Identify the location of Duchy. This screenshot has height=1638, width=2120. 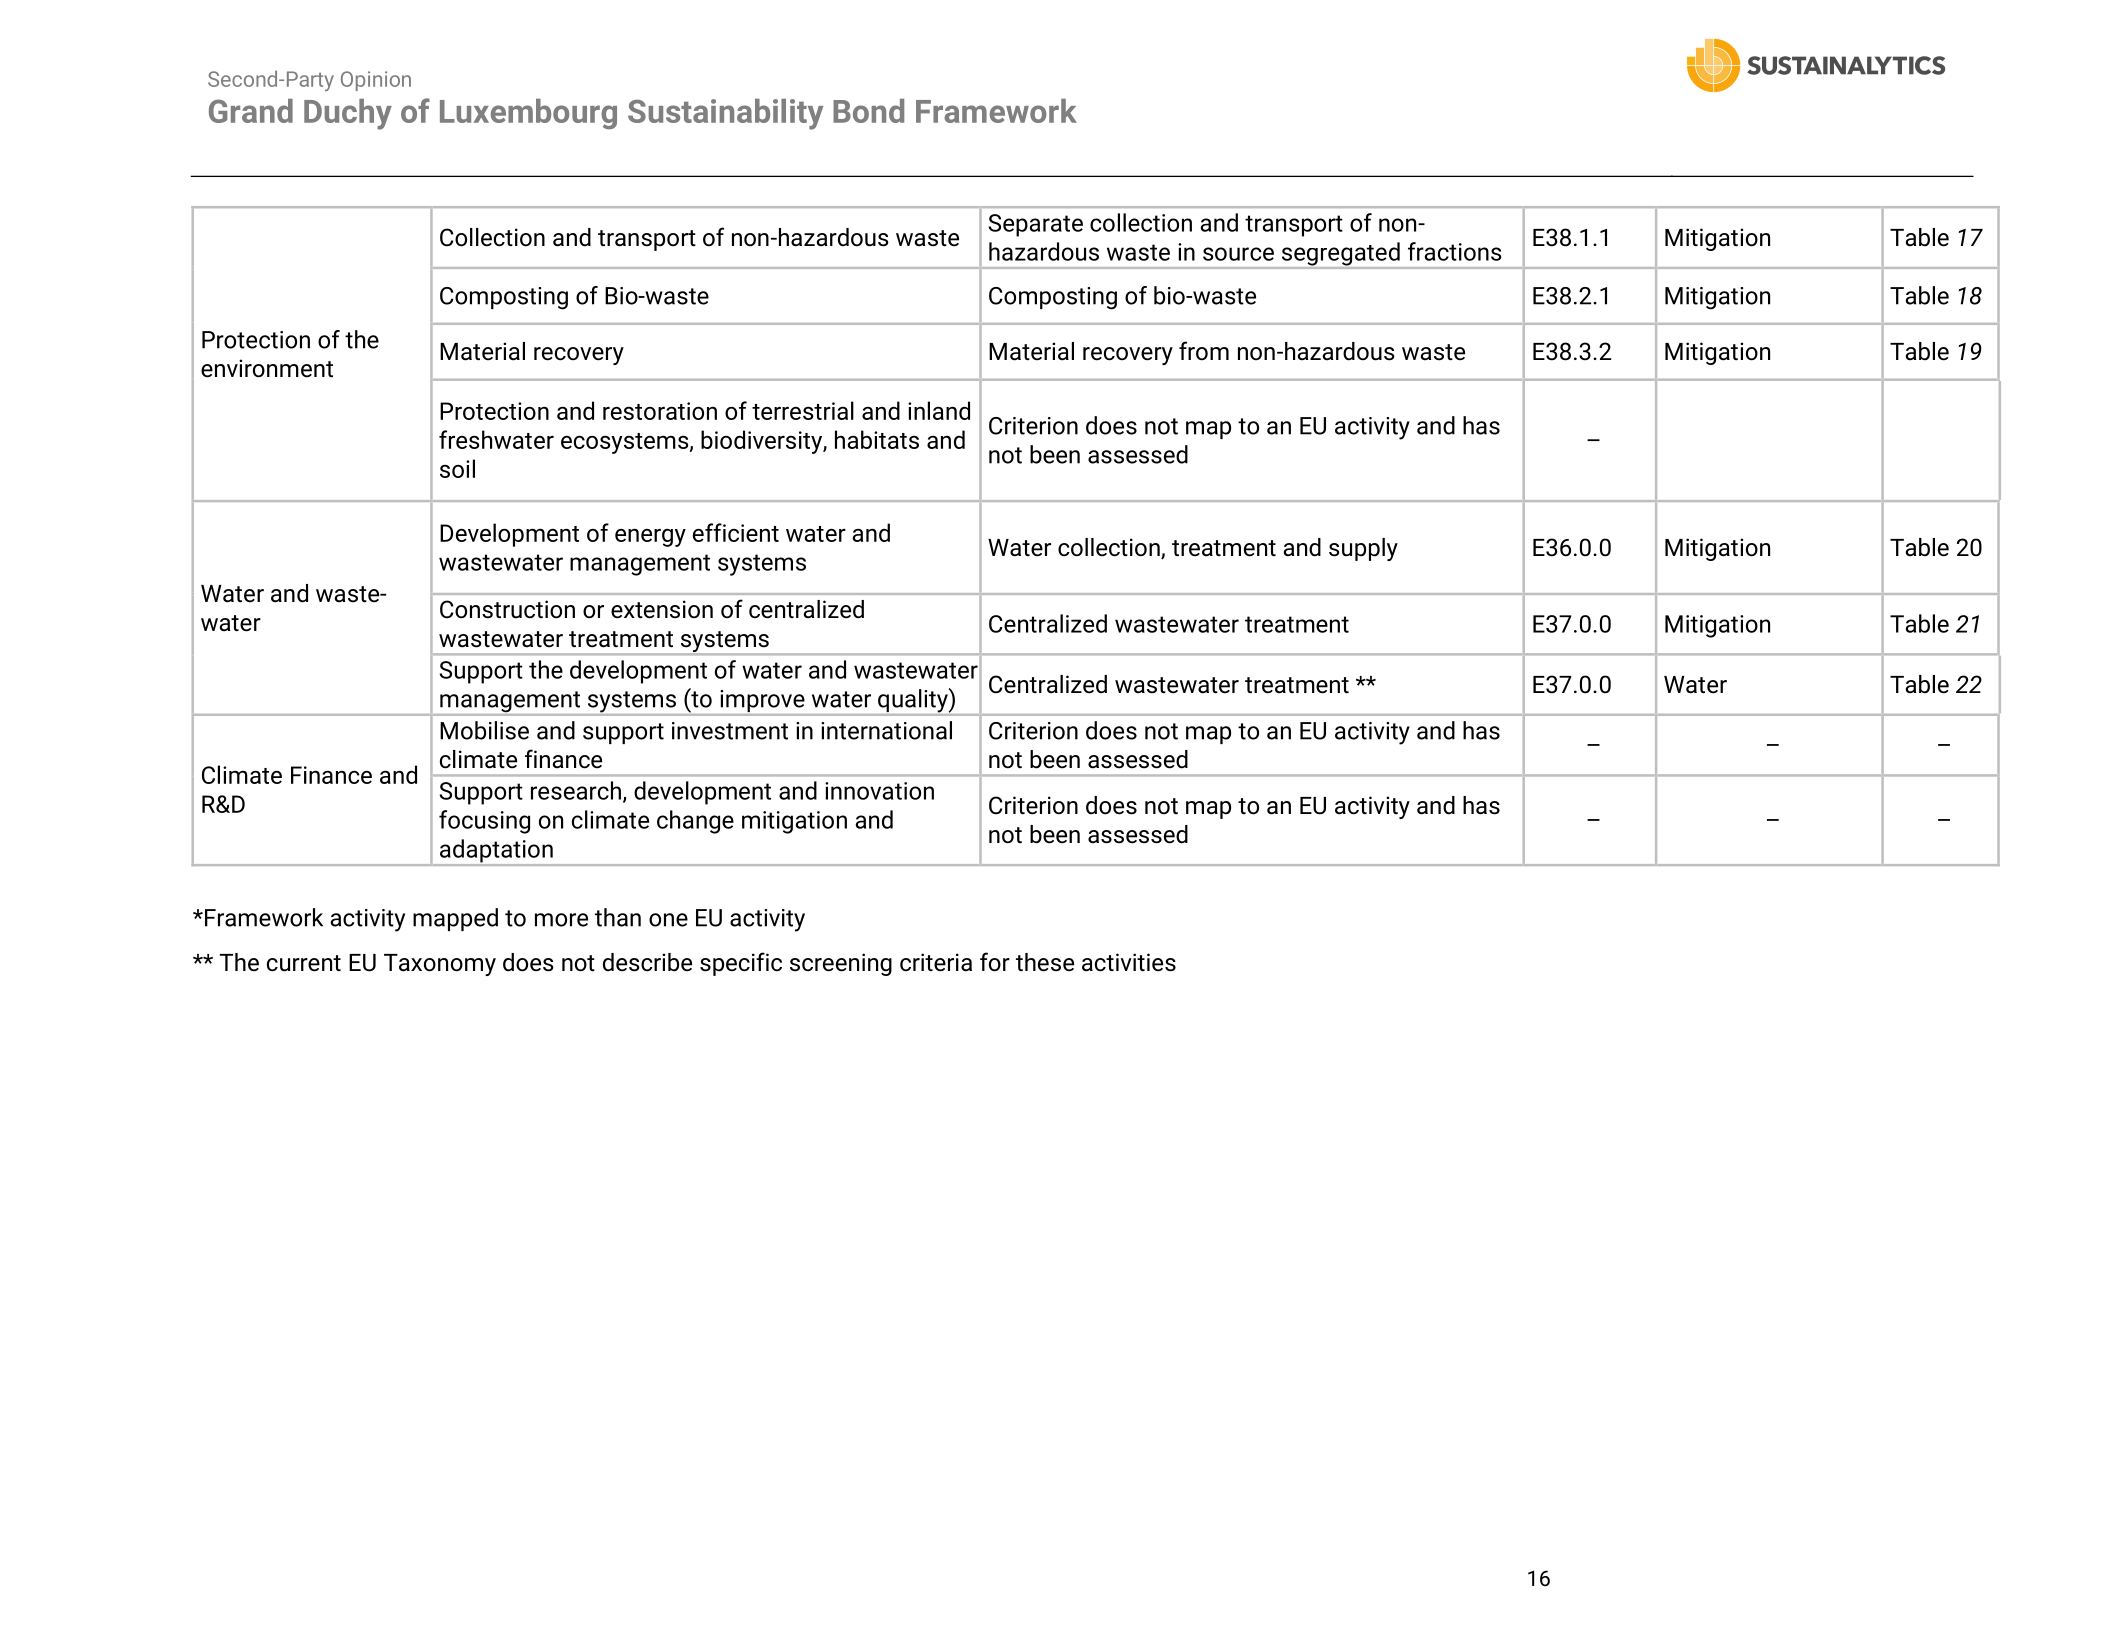
(348, 114).
